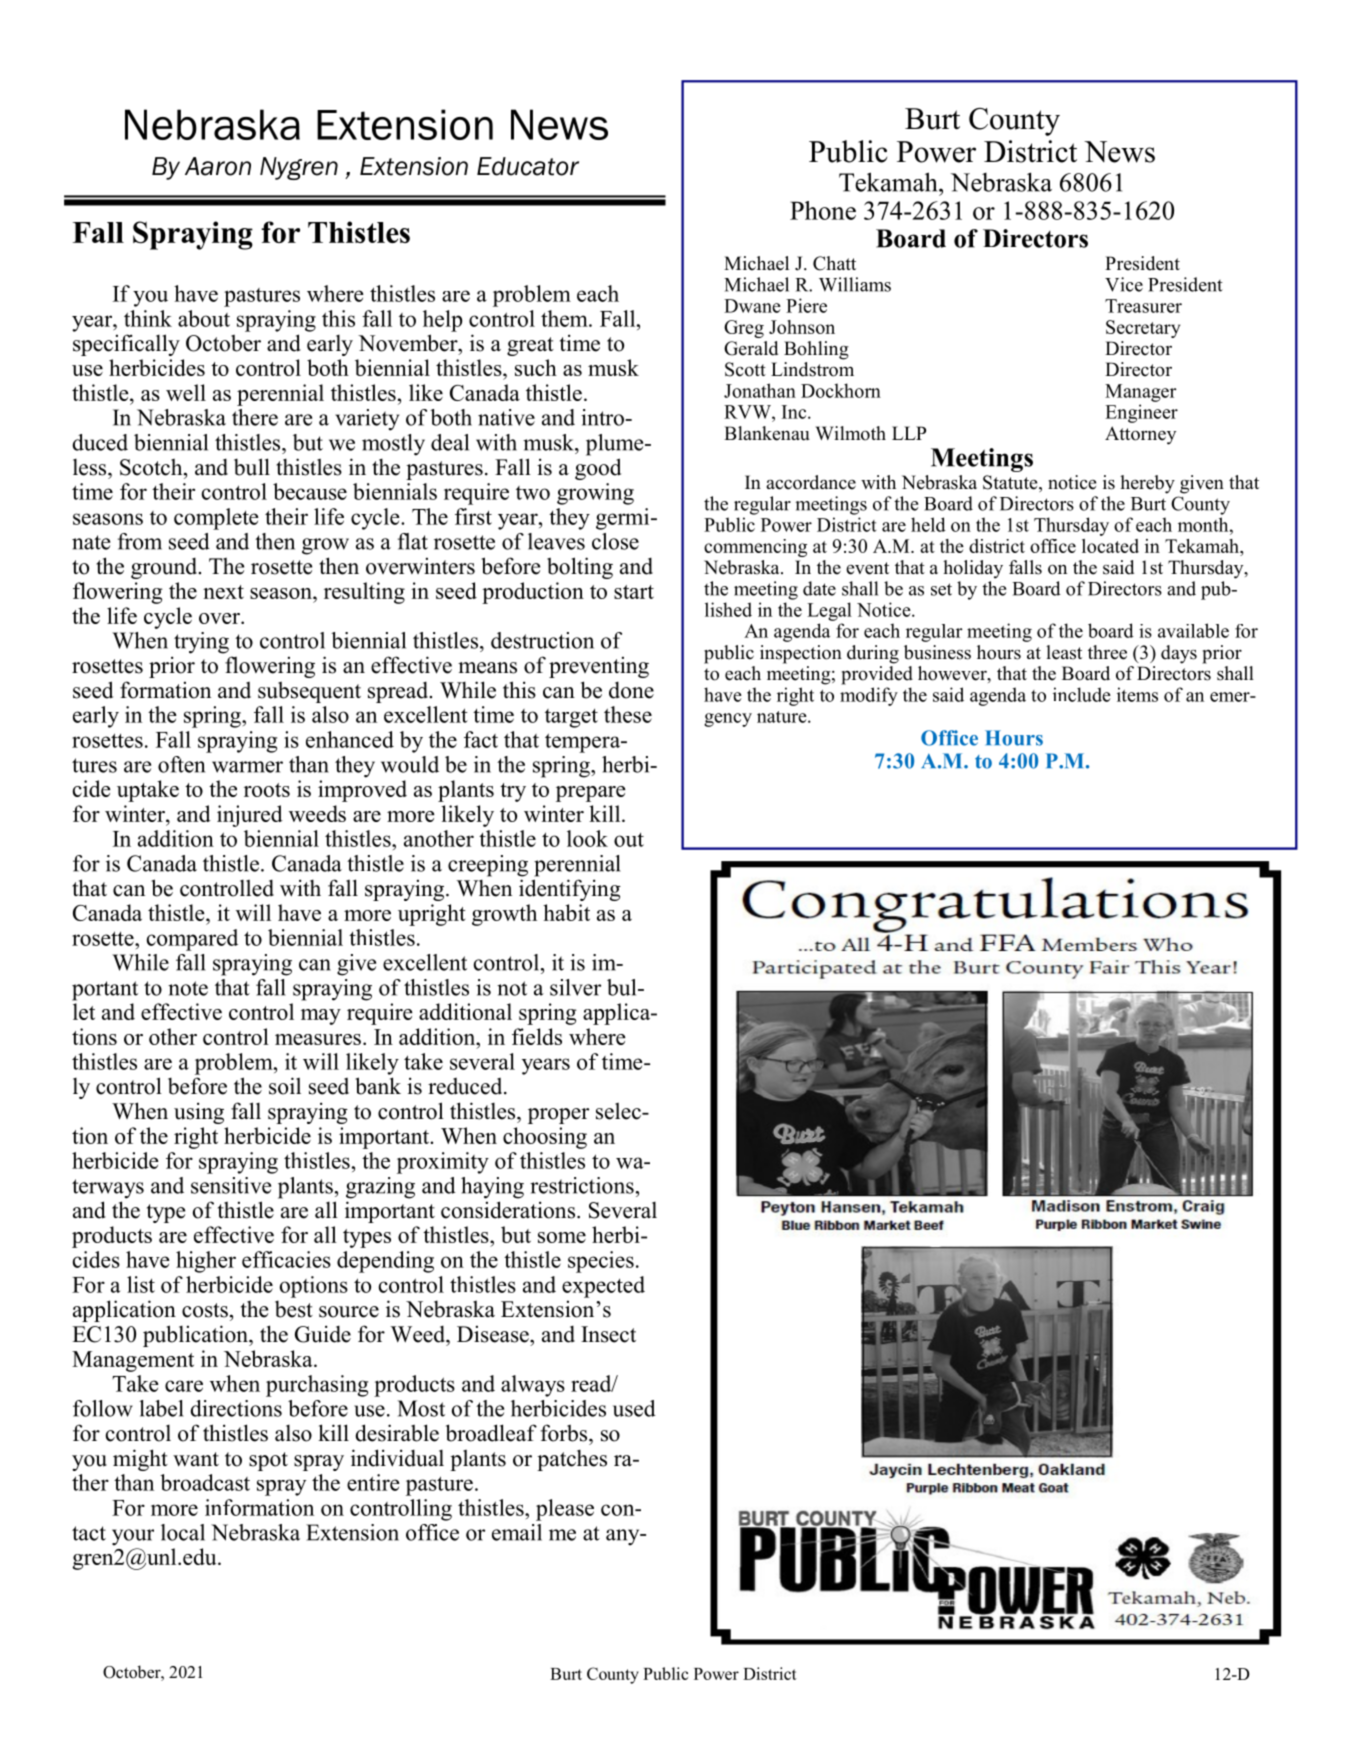  What do you see at coordinates (1082, 694) in the image?
I see `include` at bounding box center [1082, 694].
